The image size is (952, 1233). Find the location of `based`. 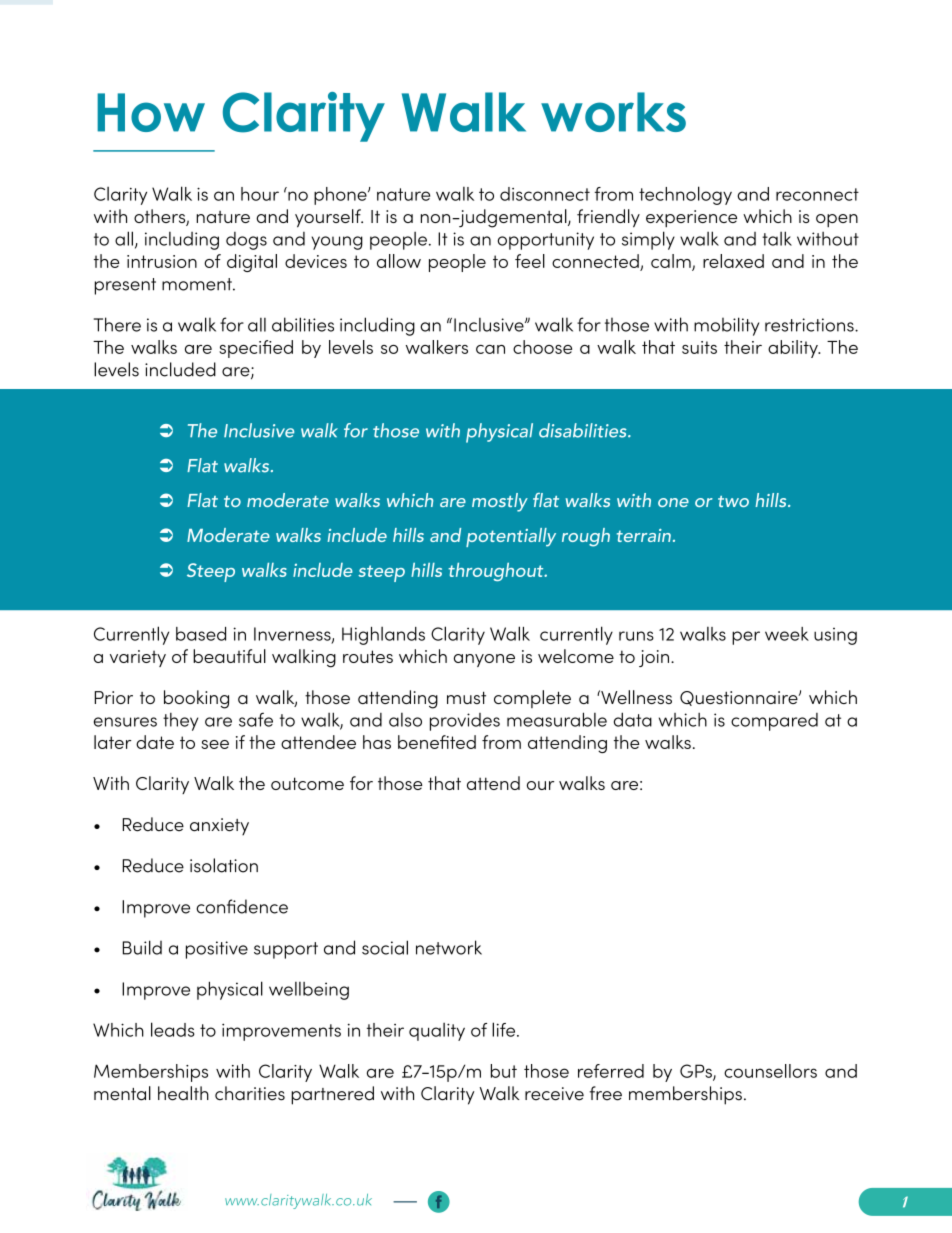

based is located at coordinates (201, 634).
